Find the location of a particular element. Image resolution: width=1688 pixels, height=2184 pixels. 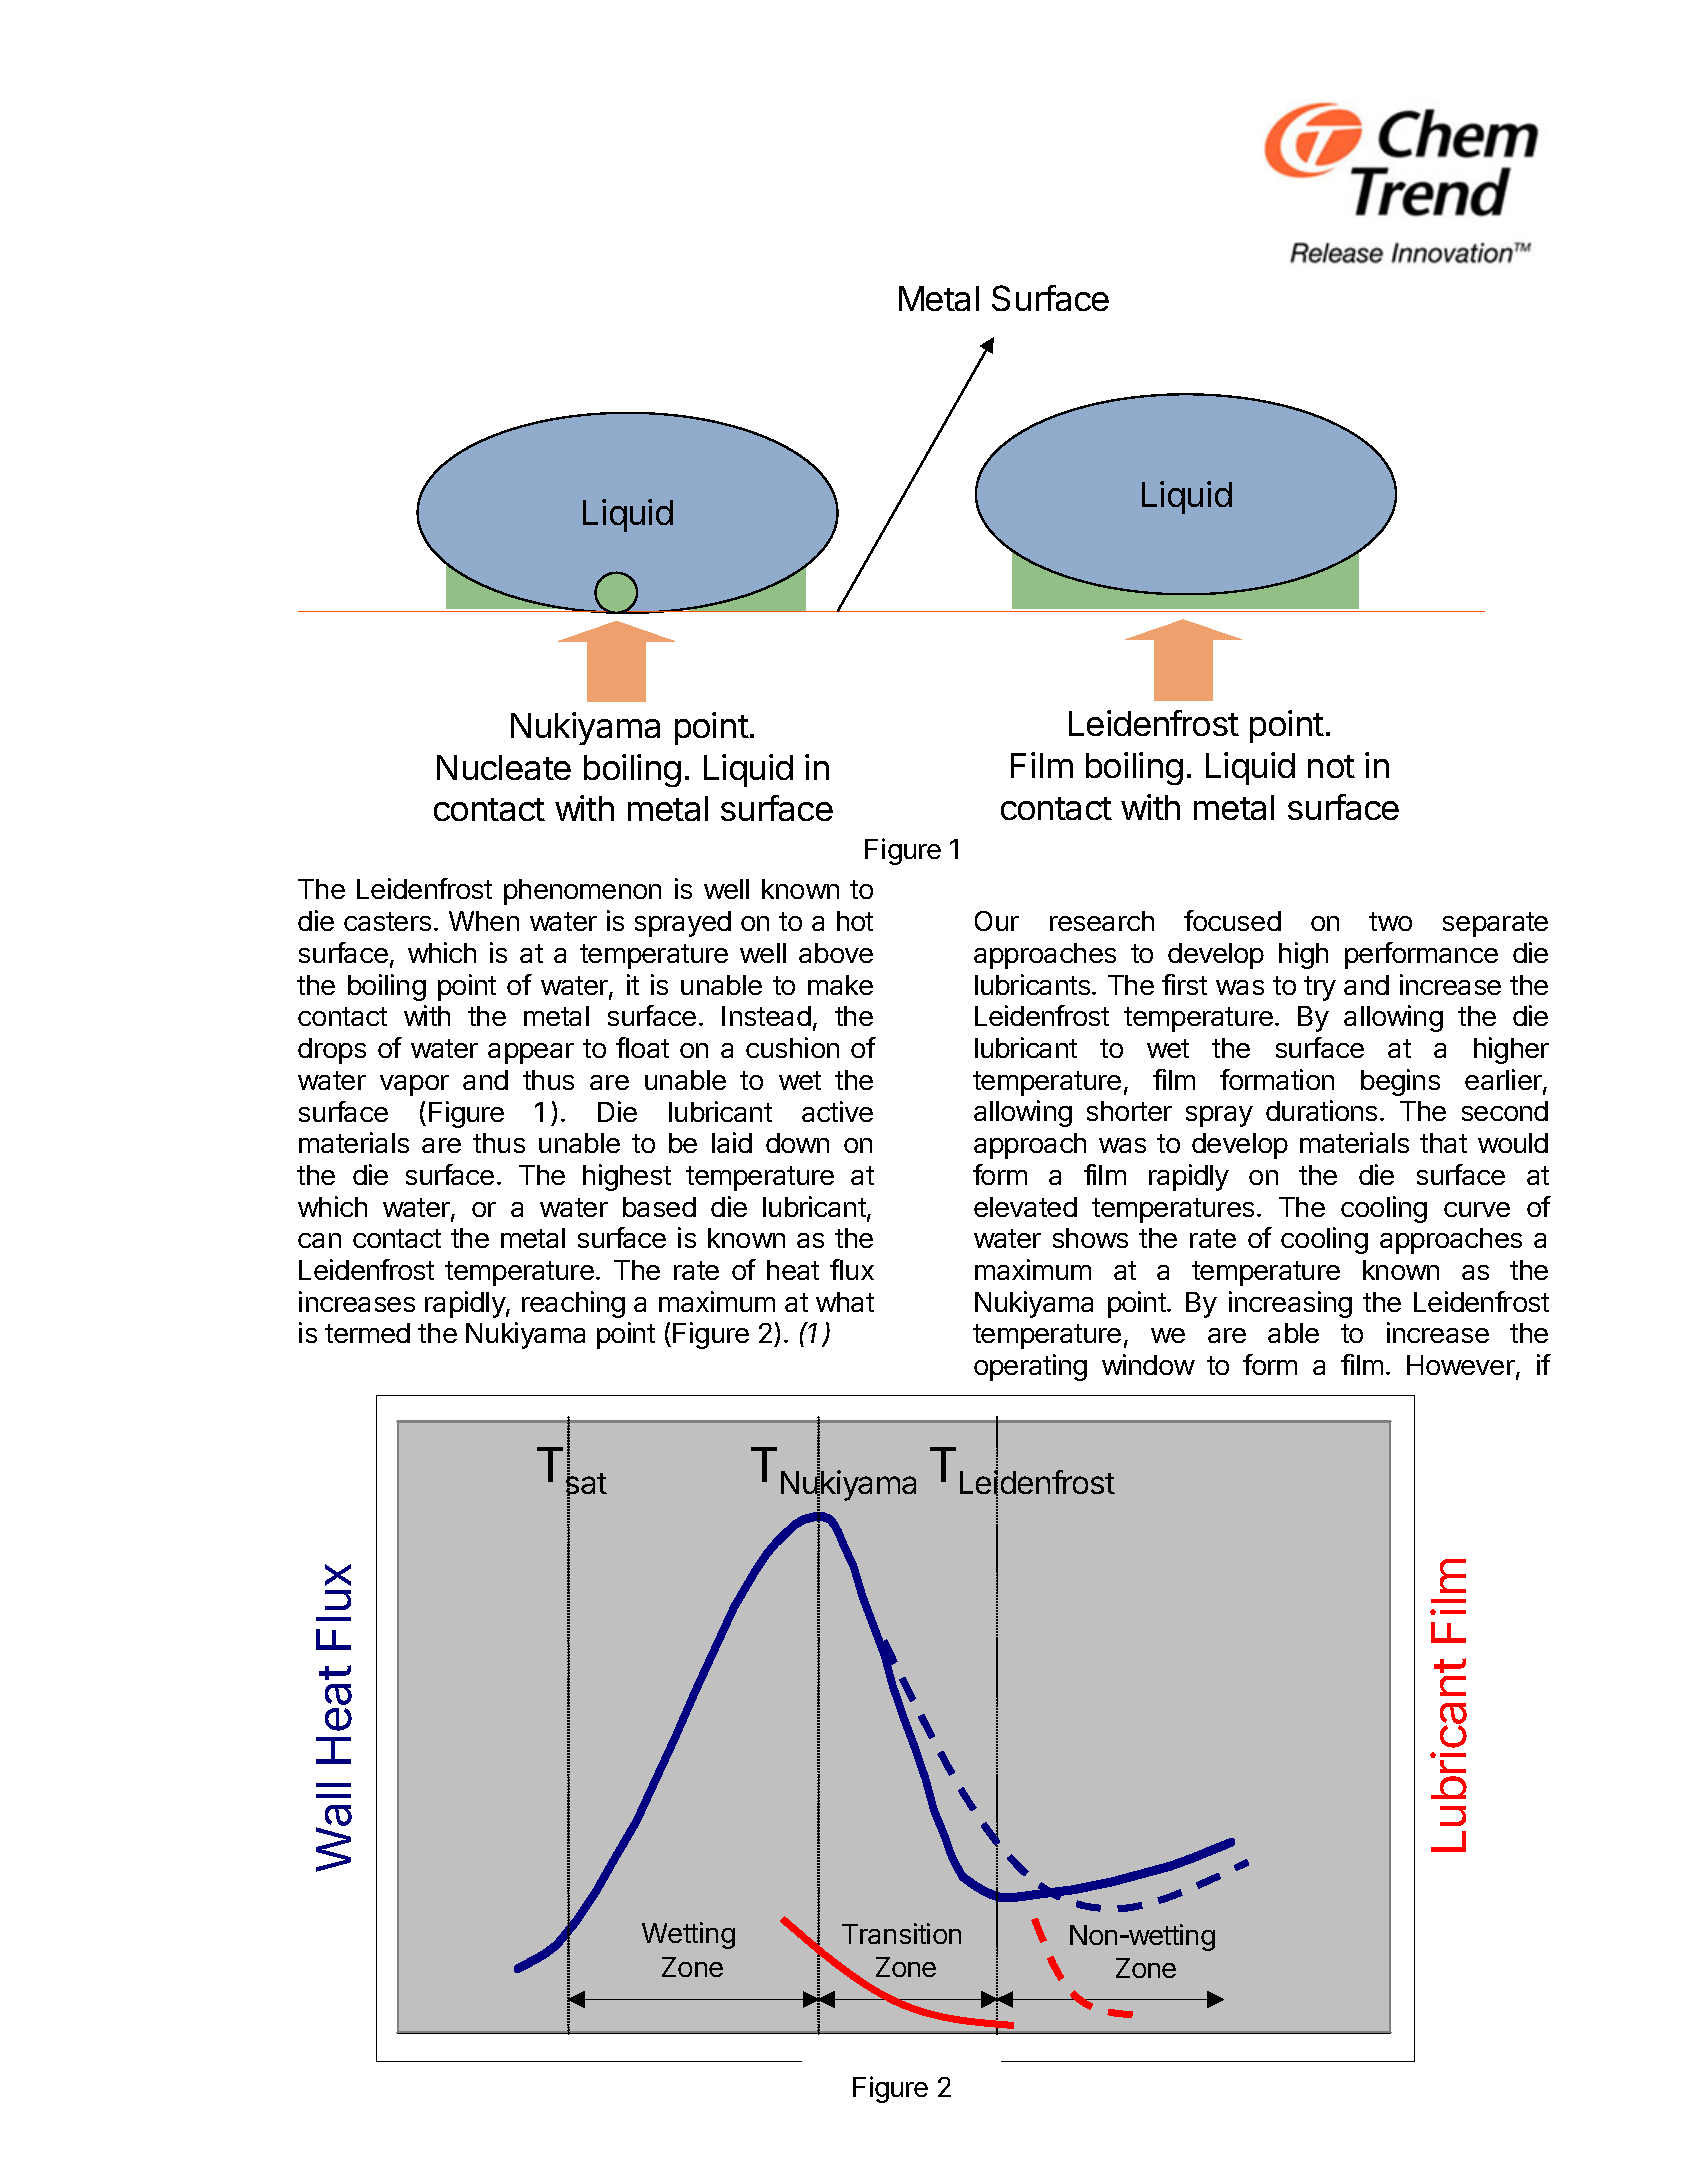

hot is located at coordinates (855, 921).
